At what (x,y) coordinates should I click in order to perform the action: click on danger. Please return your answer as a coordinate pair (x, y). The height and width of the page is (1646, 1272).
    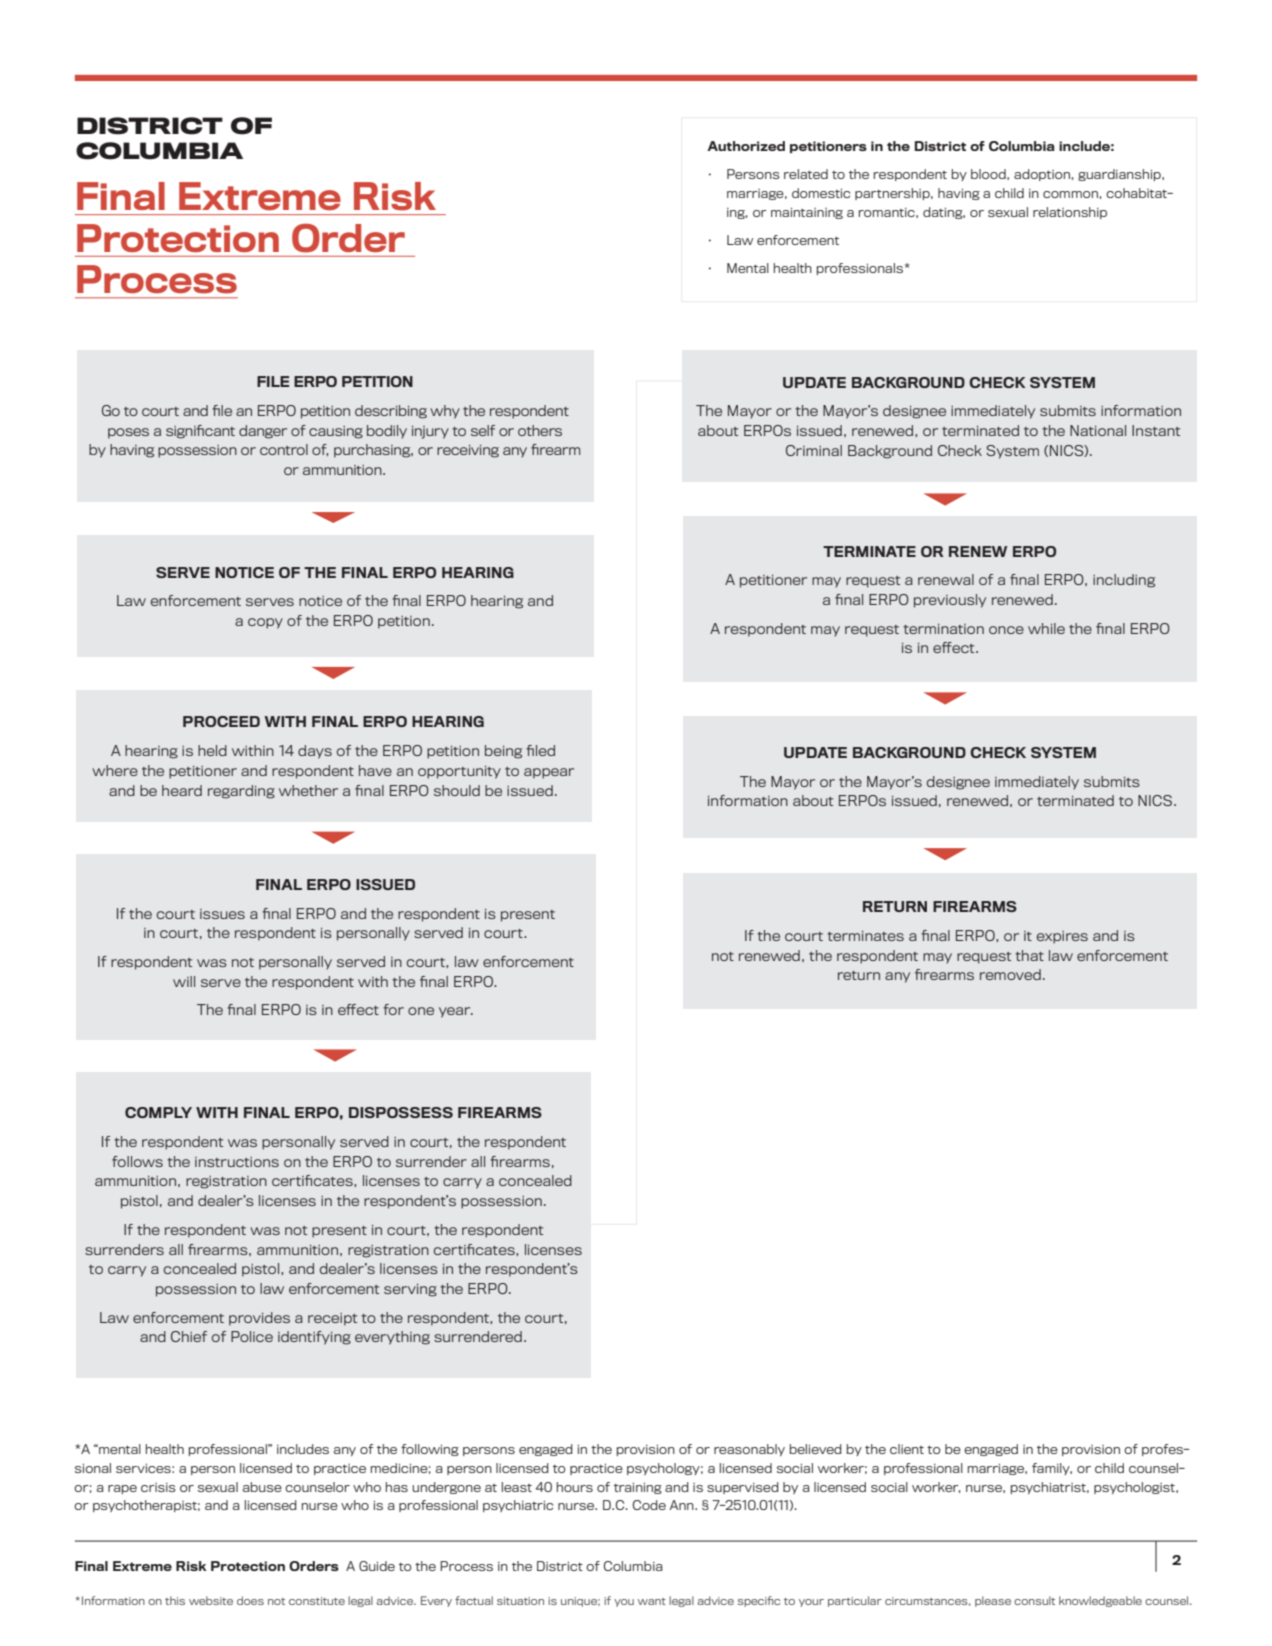
    Looking at the image, I should click on (263, 432).
